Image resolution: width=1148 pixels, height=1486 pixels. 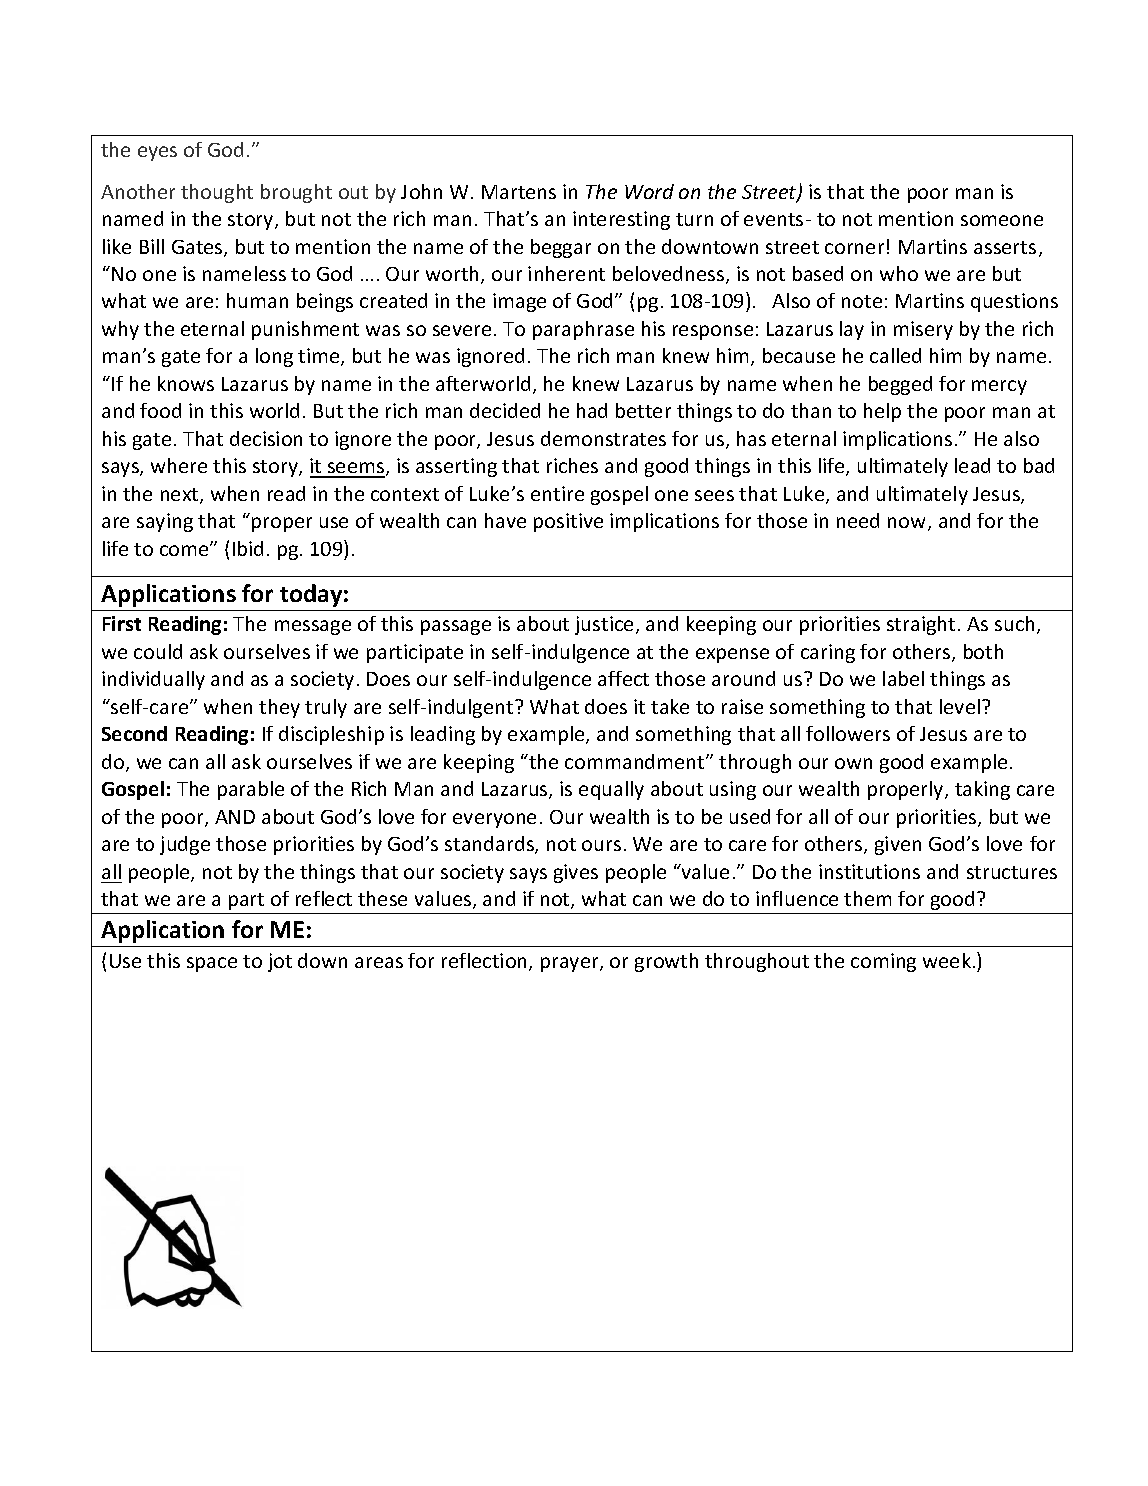 I want to click on parable, so click(x=251, y=790).
